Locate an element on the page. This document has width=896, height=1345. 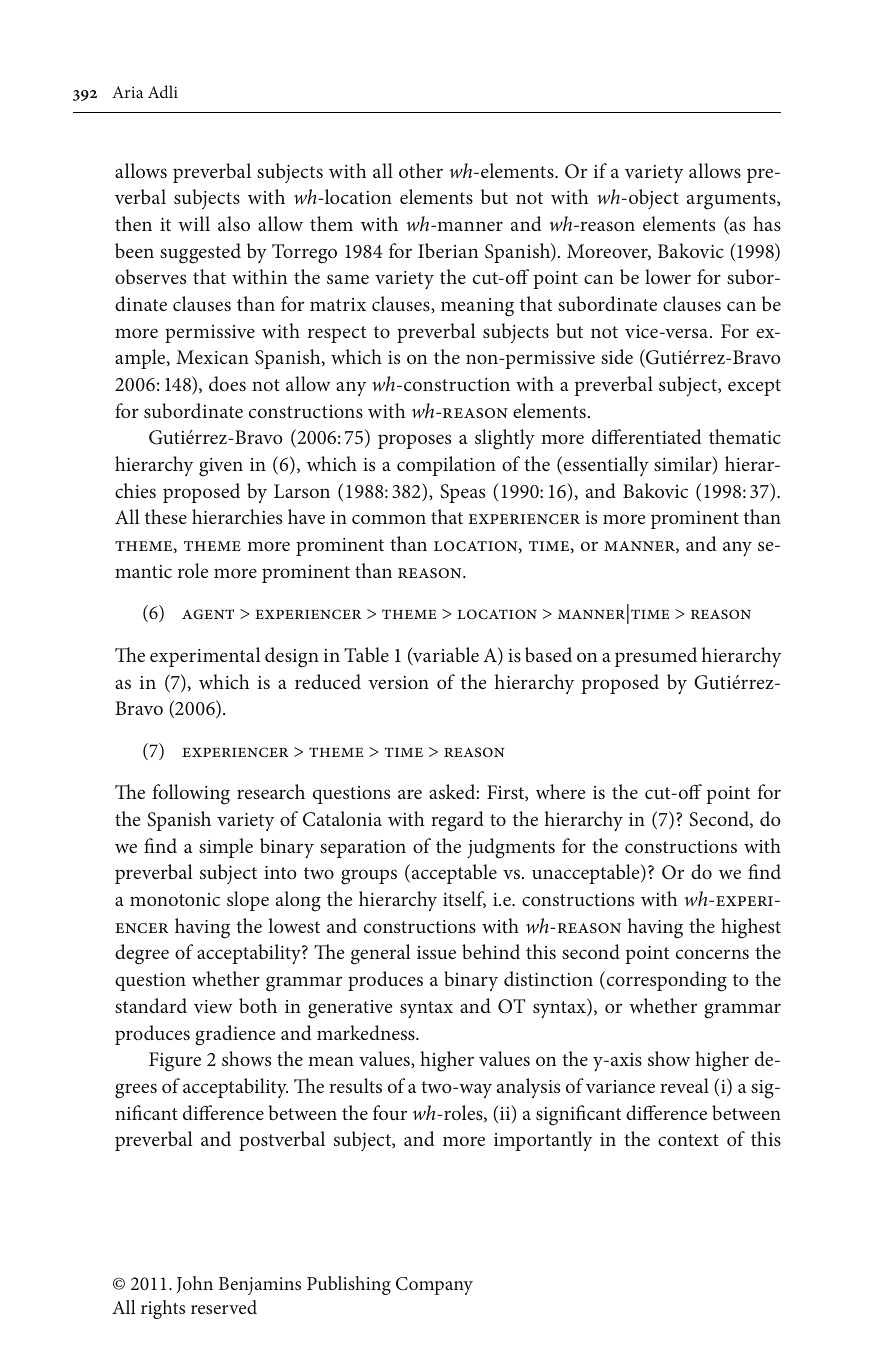
other is located at coordinates (421, 170).
